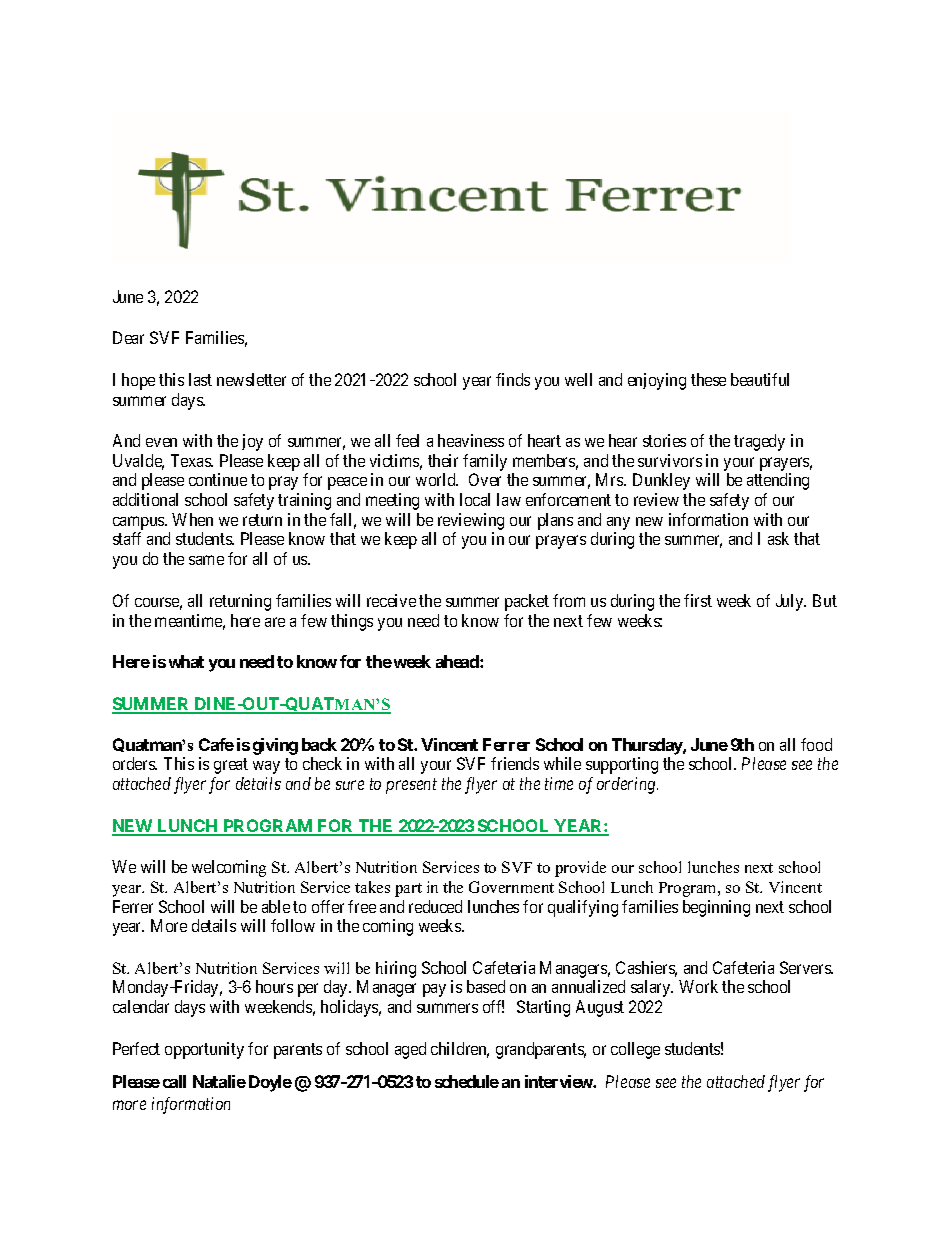  What do you see at coordinates (231, 766) in the screenshot?
I see `great` at bounding box center [231, 766].
